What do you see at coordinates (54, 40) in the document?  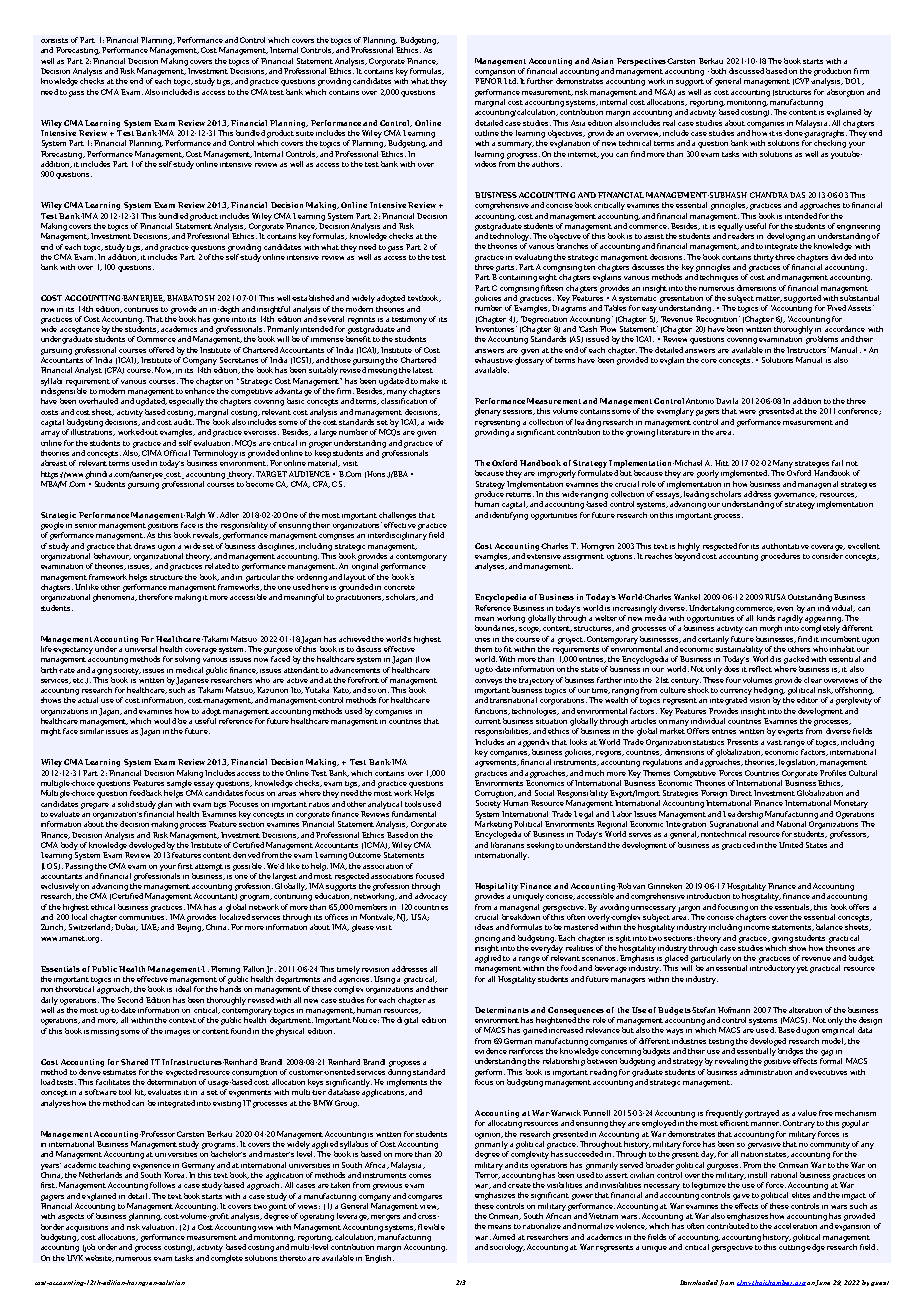 I see `consists` at bounding box center [54, 40].
